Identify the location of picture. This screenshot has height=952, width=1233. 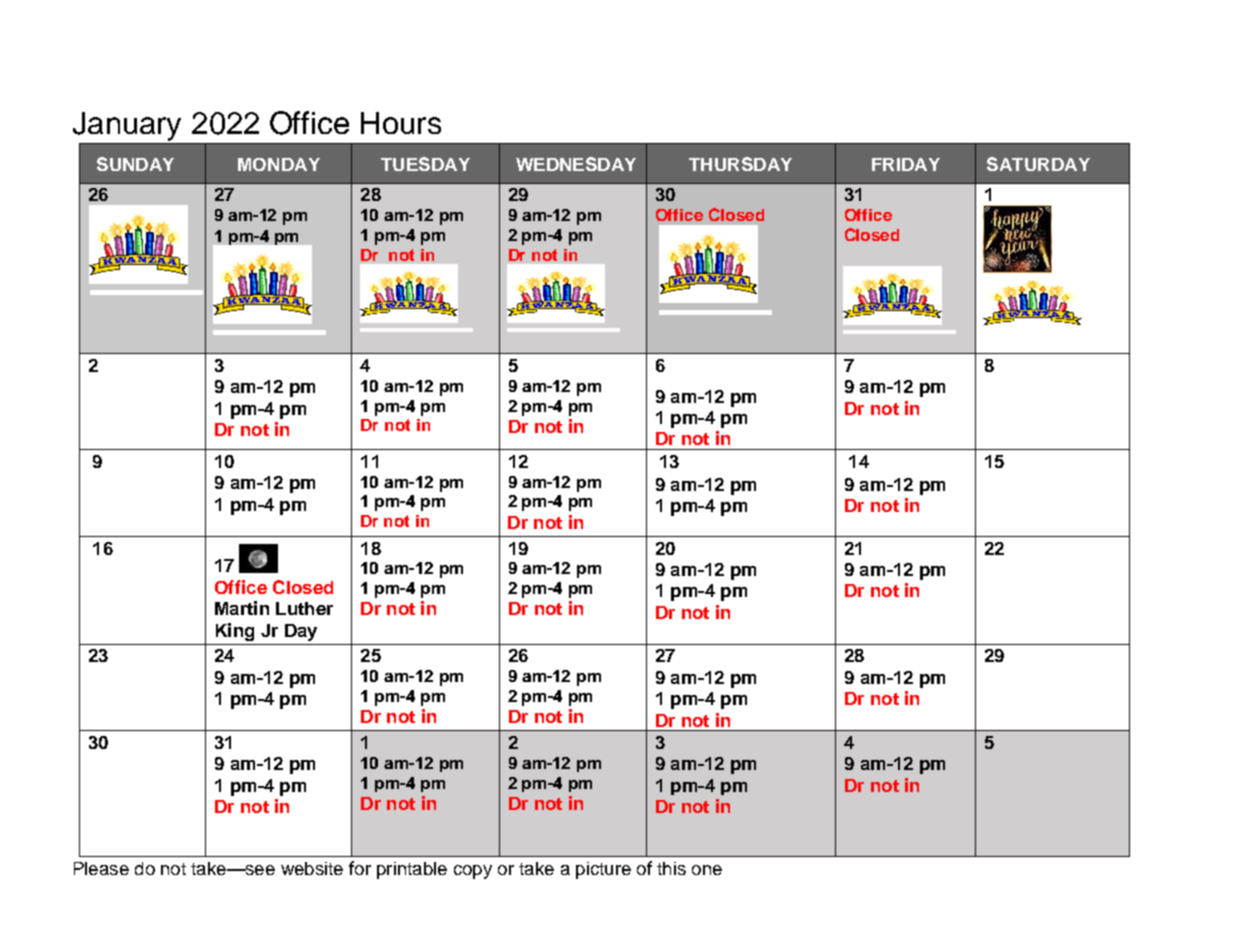
(603, 870).
